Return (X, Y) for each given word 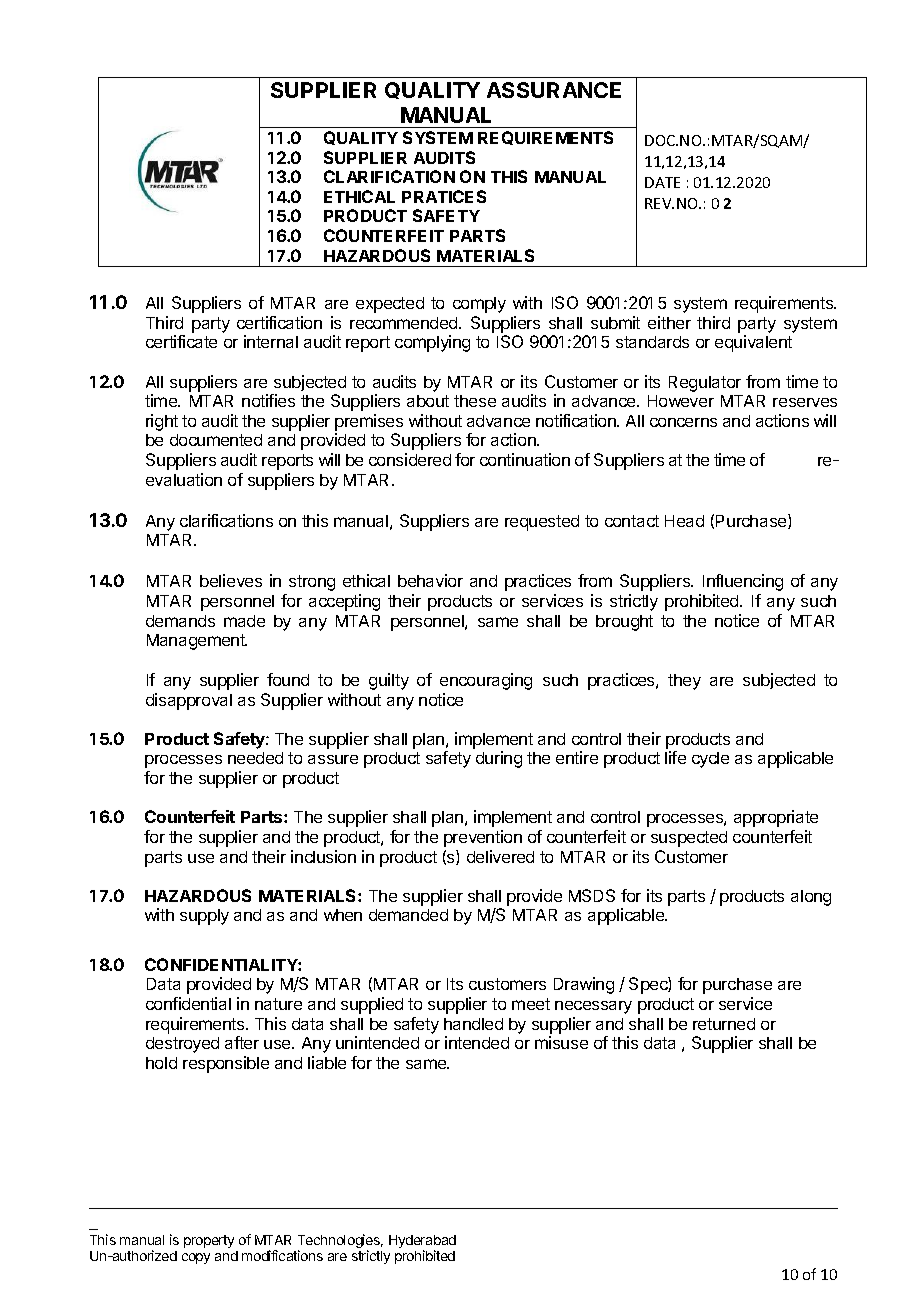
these (475, 401)
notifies (268, 400)
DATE (662, 182)
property (209, 1241)
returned (724, 1024)
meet (531, 1004)
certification (279, 322)
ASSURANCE (554, 90)
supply (204, 917)
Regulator (705, 384)
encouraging (486, 681)
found (288, 679)
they (684, 682)
